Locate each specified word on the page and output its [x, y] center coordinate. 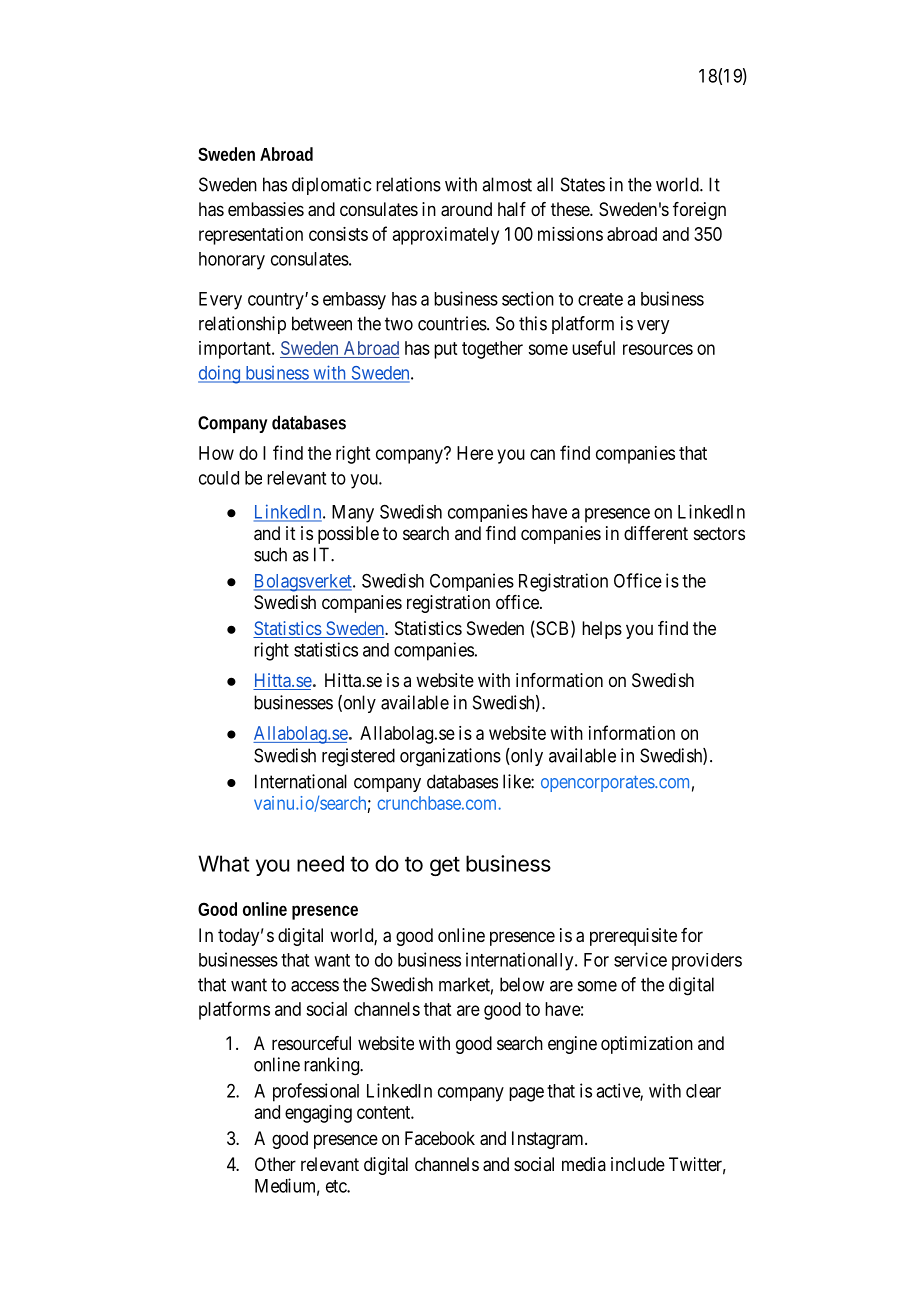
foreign [699, 211]
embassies [266, 209]
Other [275, 1164]
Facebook [440, 1138]
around [466, 209]
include [638, 1164]
